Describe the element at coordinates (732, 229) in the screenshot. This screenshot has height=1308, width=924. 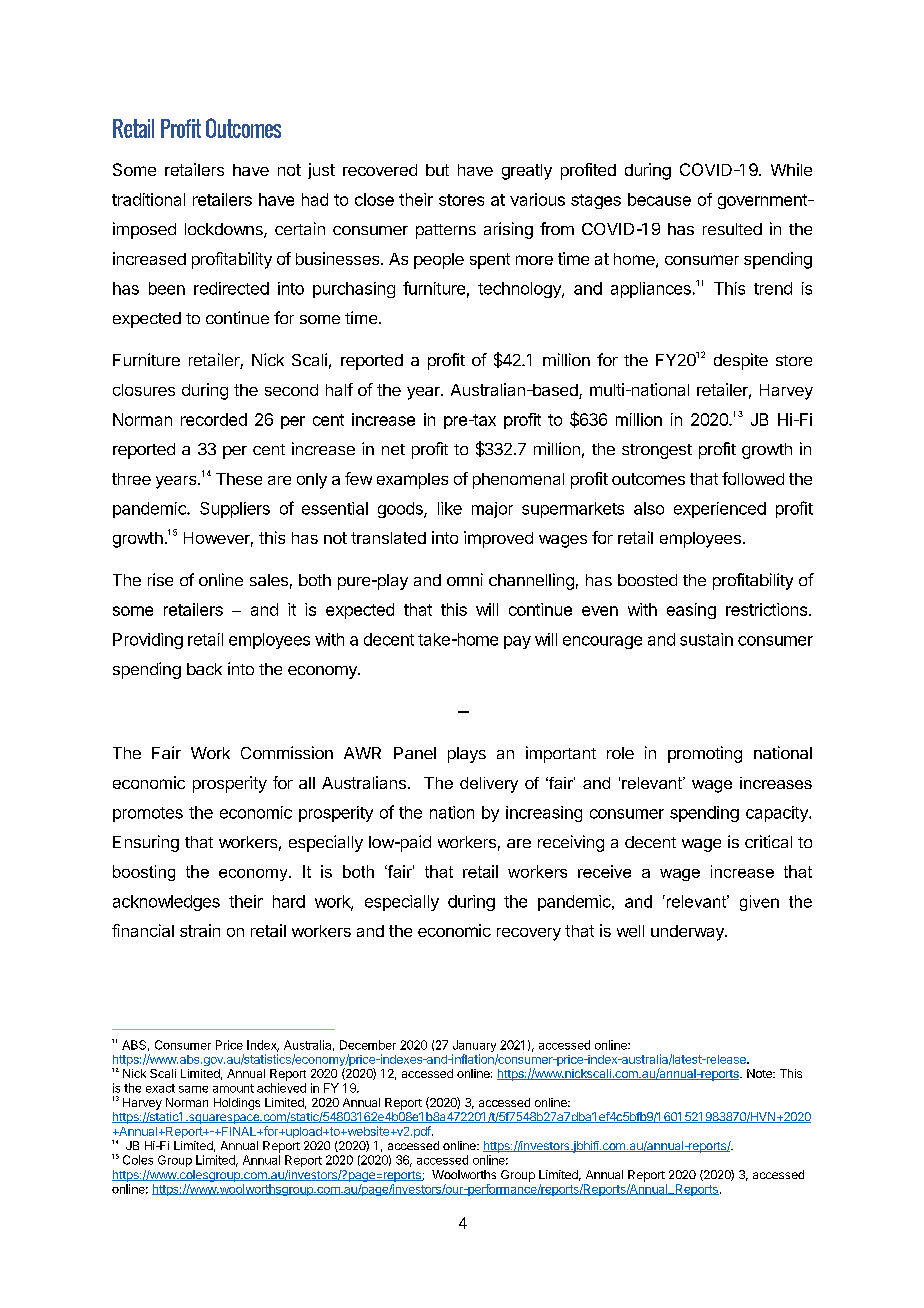
I see `resulted` at that location.
